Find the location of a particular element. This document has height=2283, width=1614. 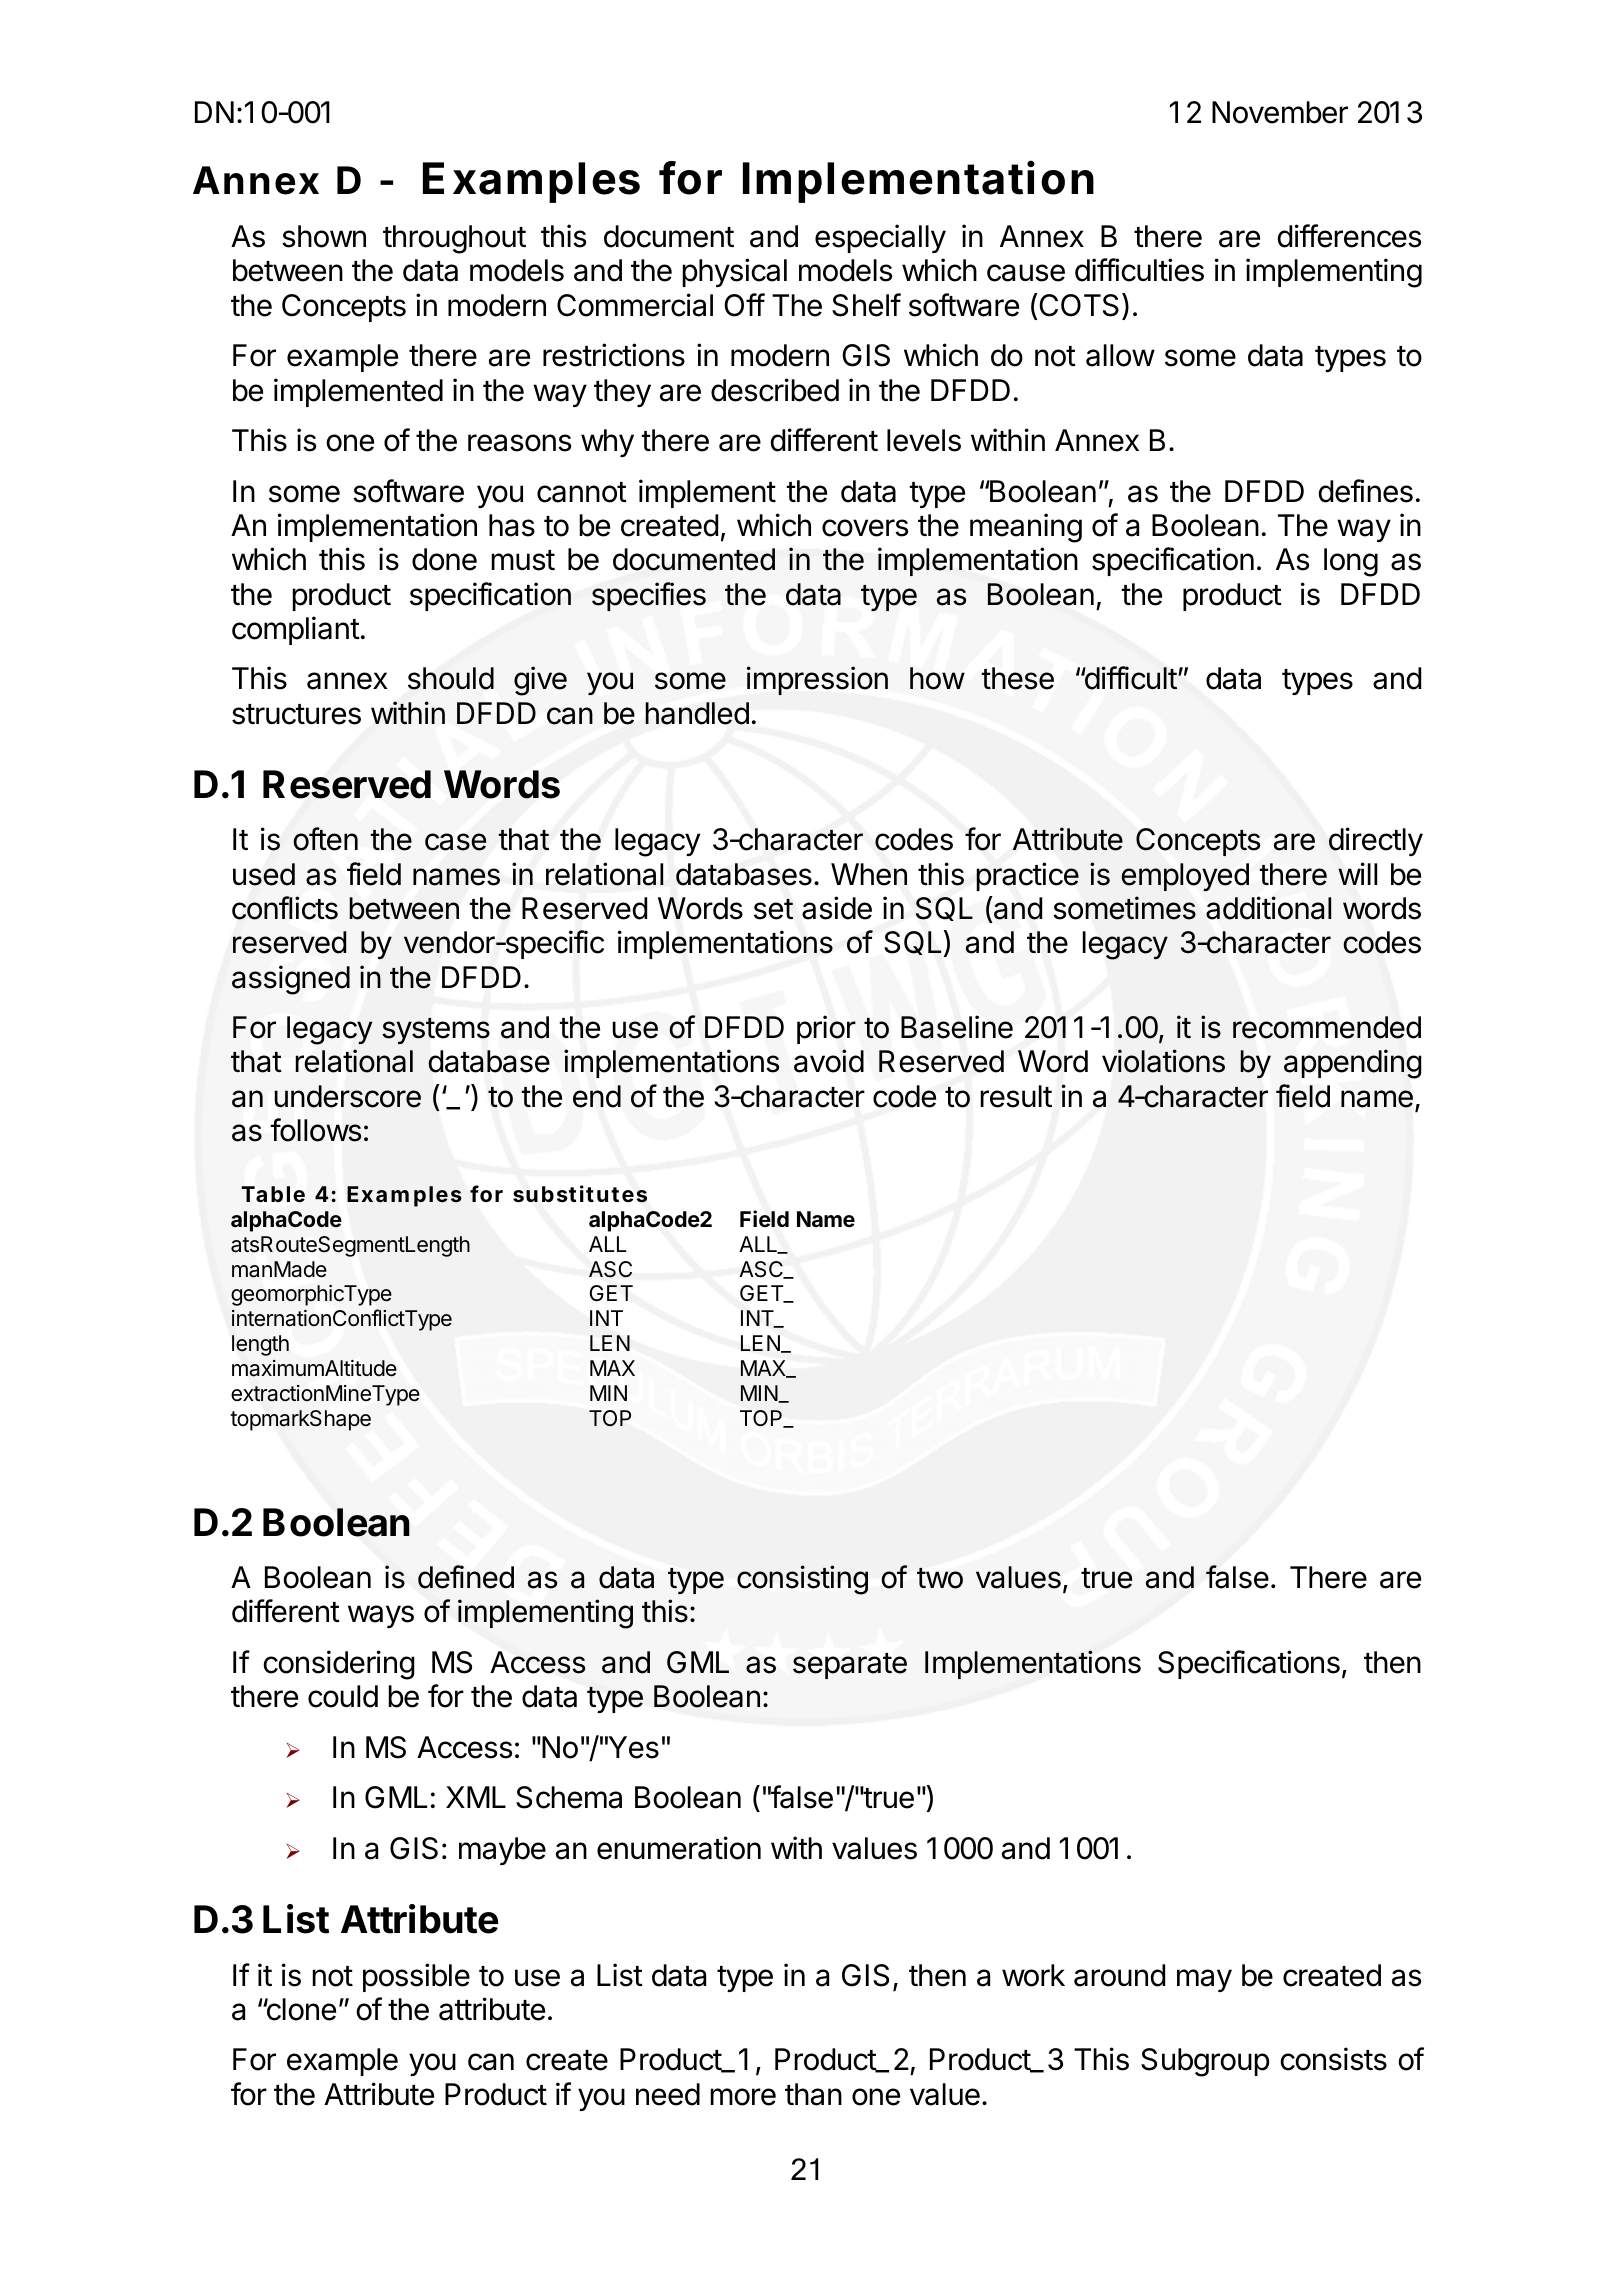

Subgroup is located at coordinates (1205, 2062).
